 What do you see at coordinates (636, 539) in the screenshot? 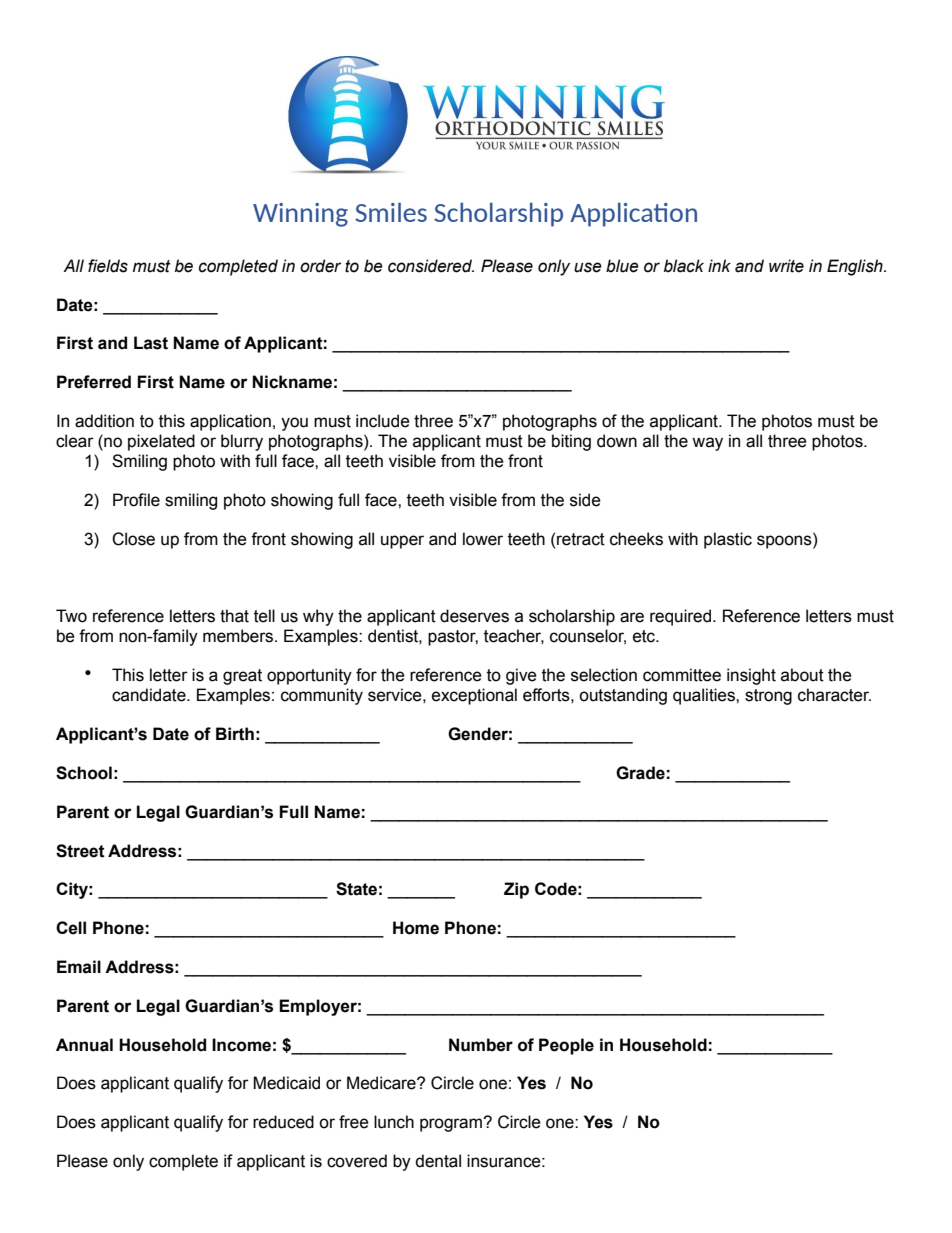
I see `cheeks` at bounding box center [636, 539].
